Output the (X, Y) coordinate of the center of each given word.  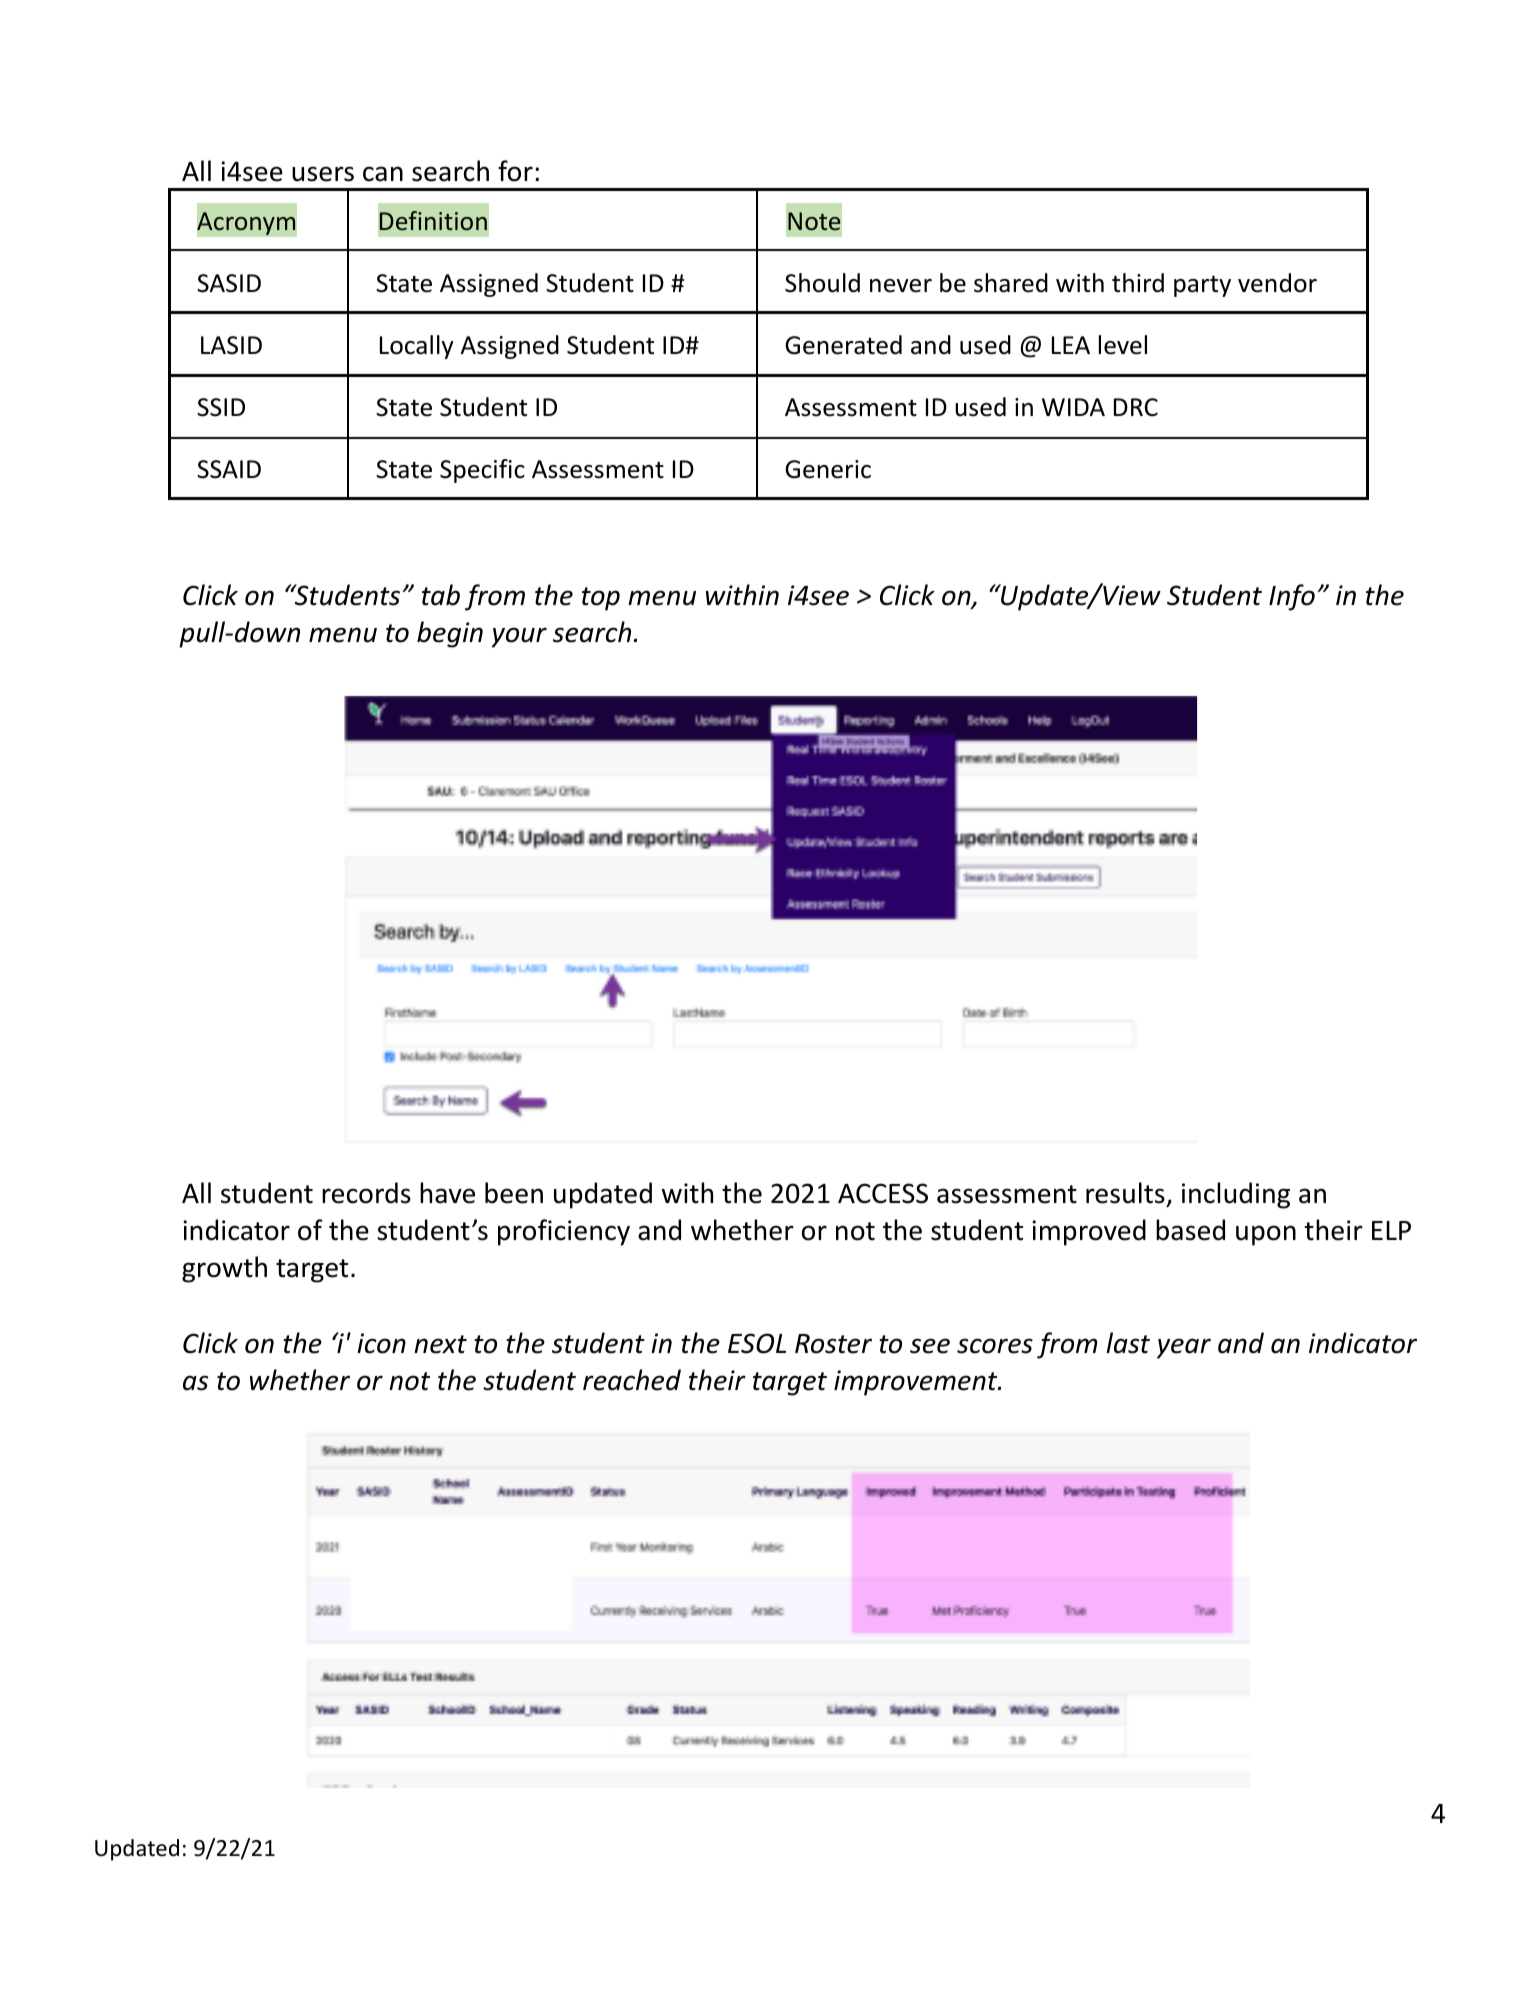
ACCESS (883, 1193)
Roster (833, 1344)
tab (441, 595)
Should (822, 283)
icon (381, 1343)
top (601, 599)
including (1236, 1195)
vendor (1277, 283)
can (383, 174)
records (366, 1193)
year (1184, 1348)
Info (1292, 597)
